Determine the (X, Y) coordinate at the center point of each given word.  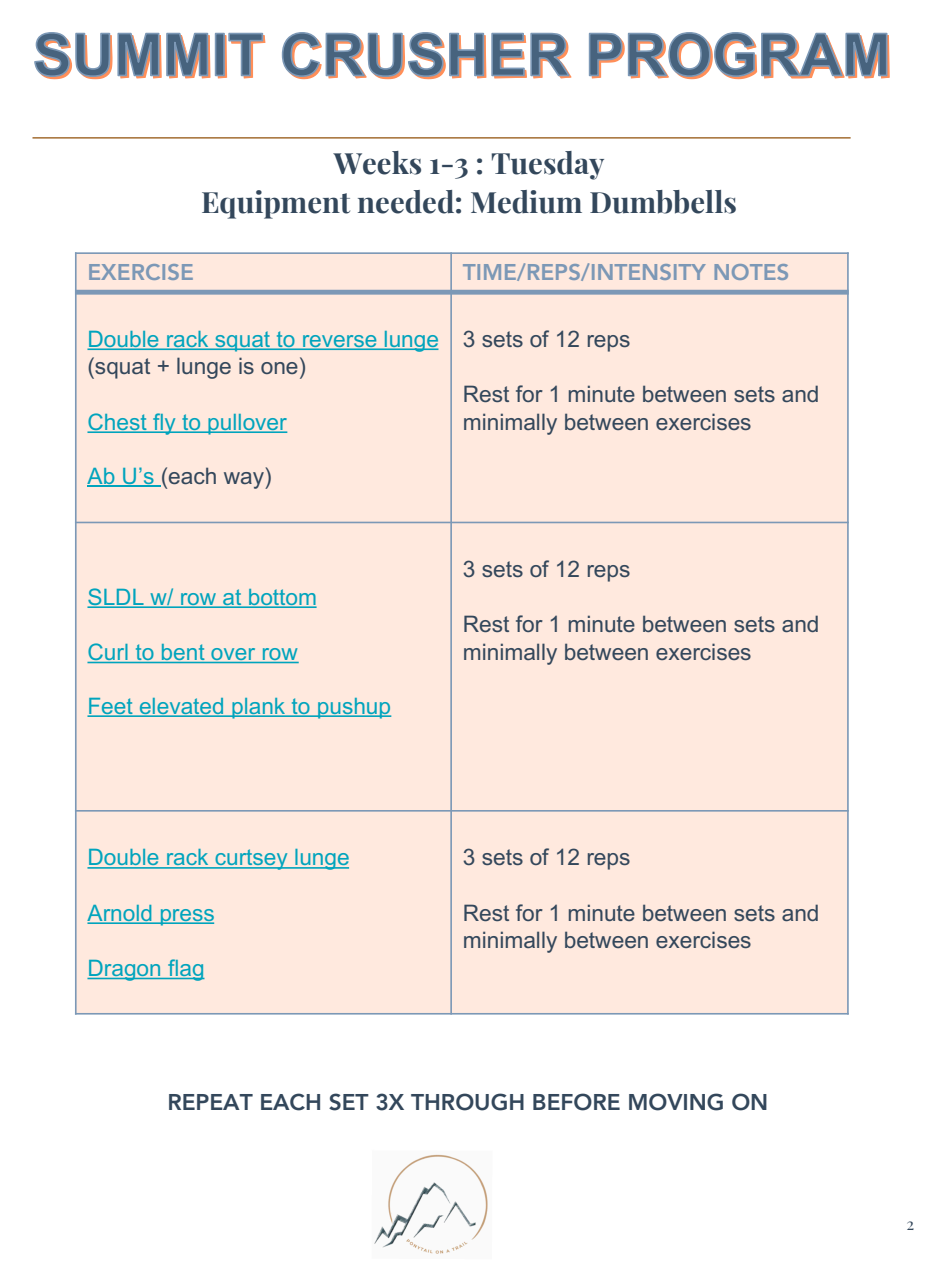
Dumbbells (663, 202)
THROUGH (467, 1102)
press (186, 917)
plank (259, 708)
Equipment (276, 204)
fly (164, 424)
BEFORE (576, 1102)
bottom (281, 598)
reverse (340, 342)
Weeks (377, 163)
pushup (353, 708)
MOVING (676, 1102)
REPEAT (211, 1102)
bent (183, 653)
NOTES (751, 272)
